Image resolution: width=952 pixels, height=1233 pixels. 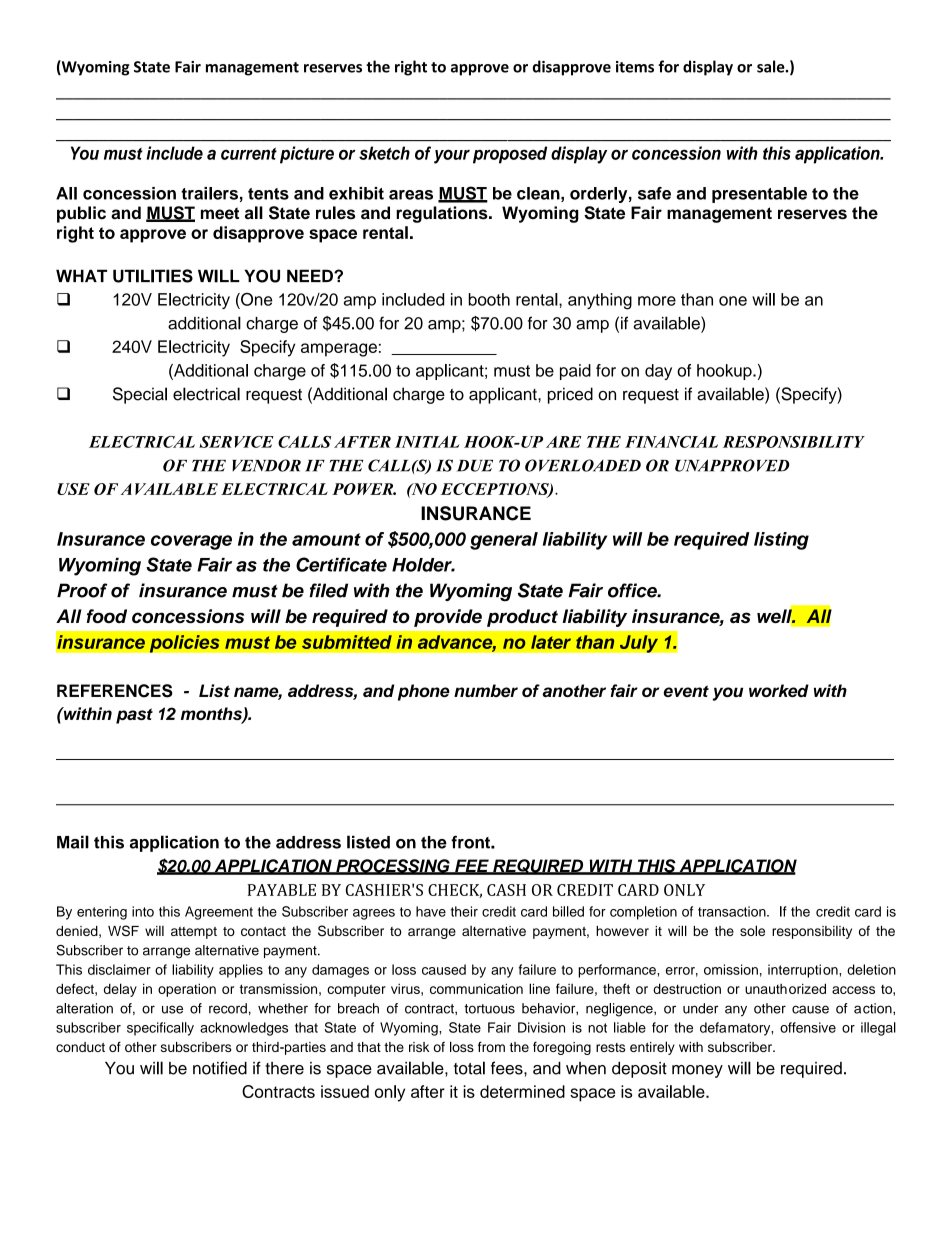 What do you see at coordinates (779, 690) in the screenshot?
I see `worked` at bounding box center [779, 690].
